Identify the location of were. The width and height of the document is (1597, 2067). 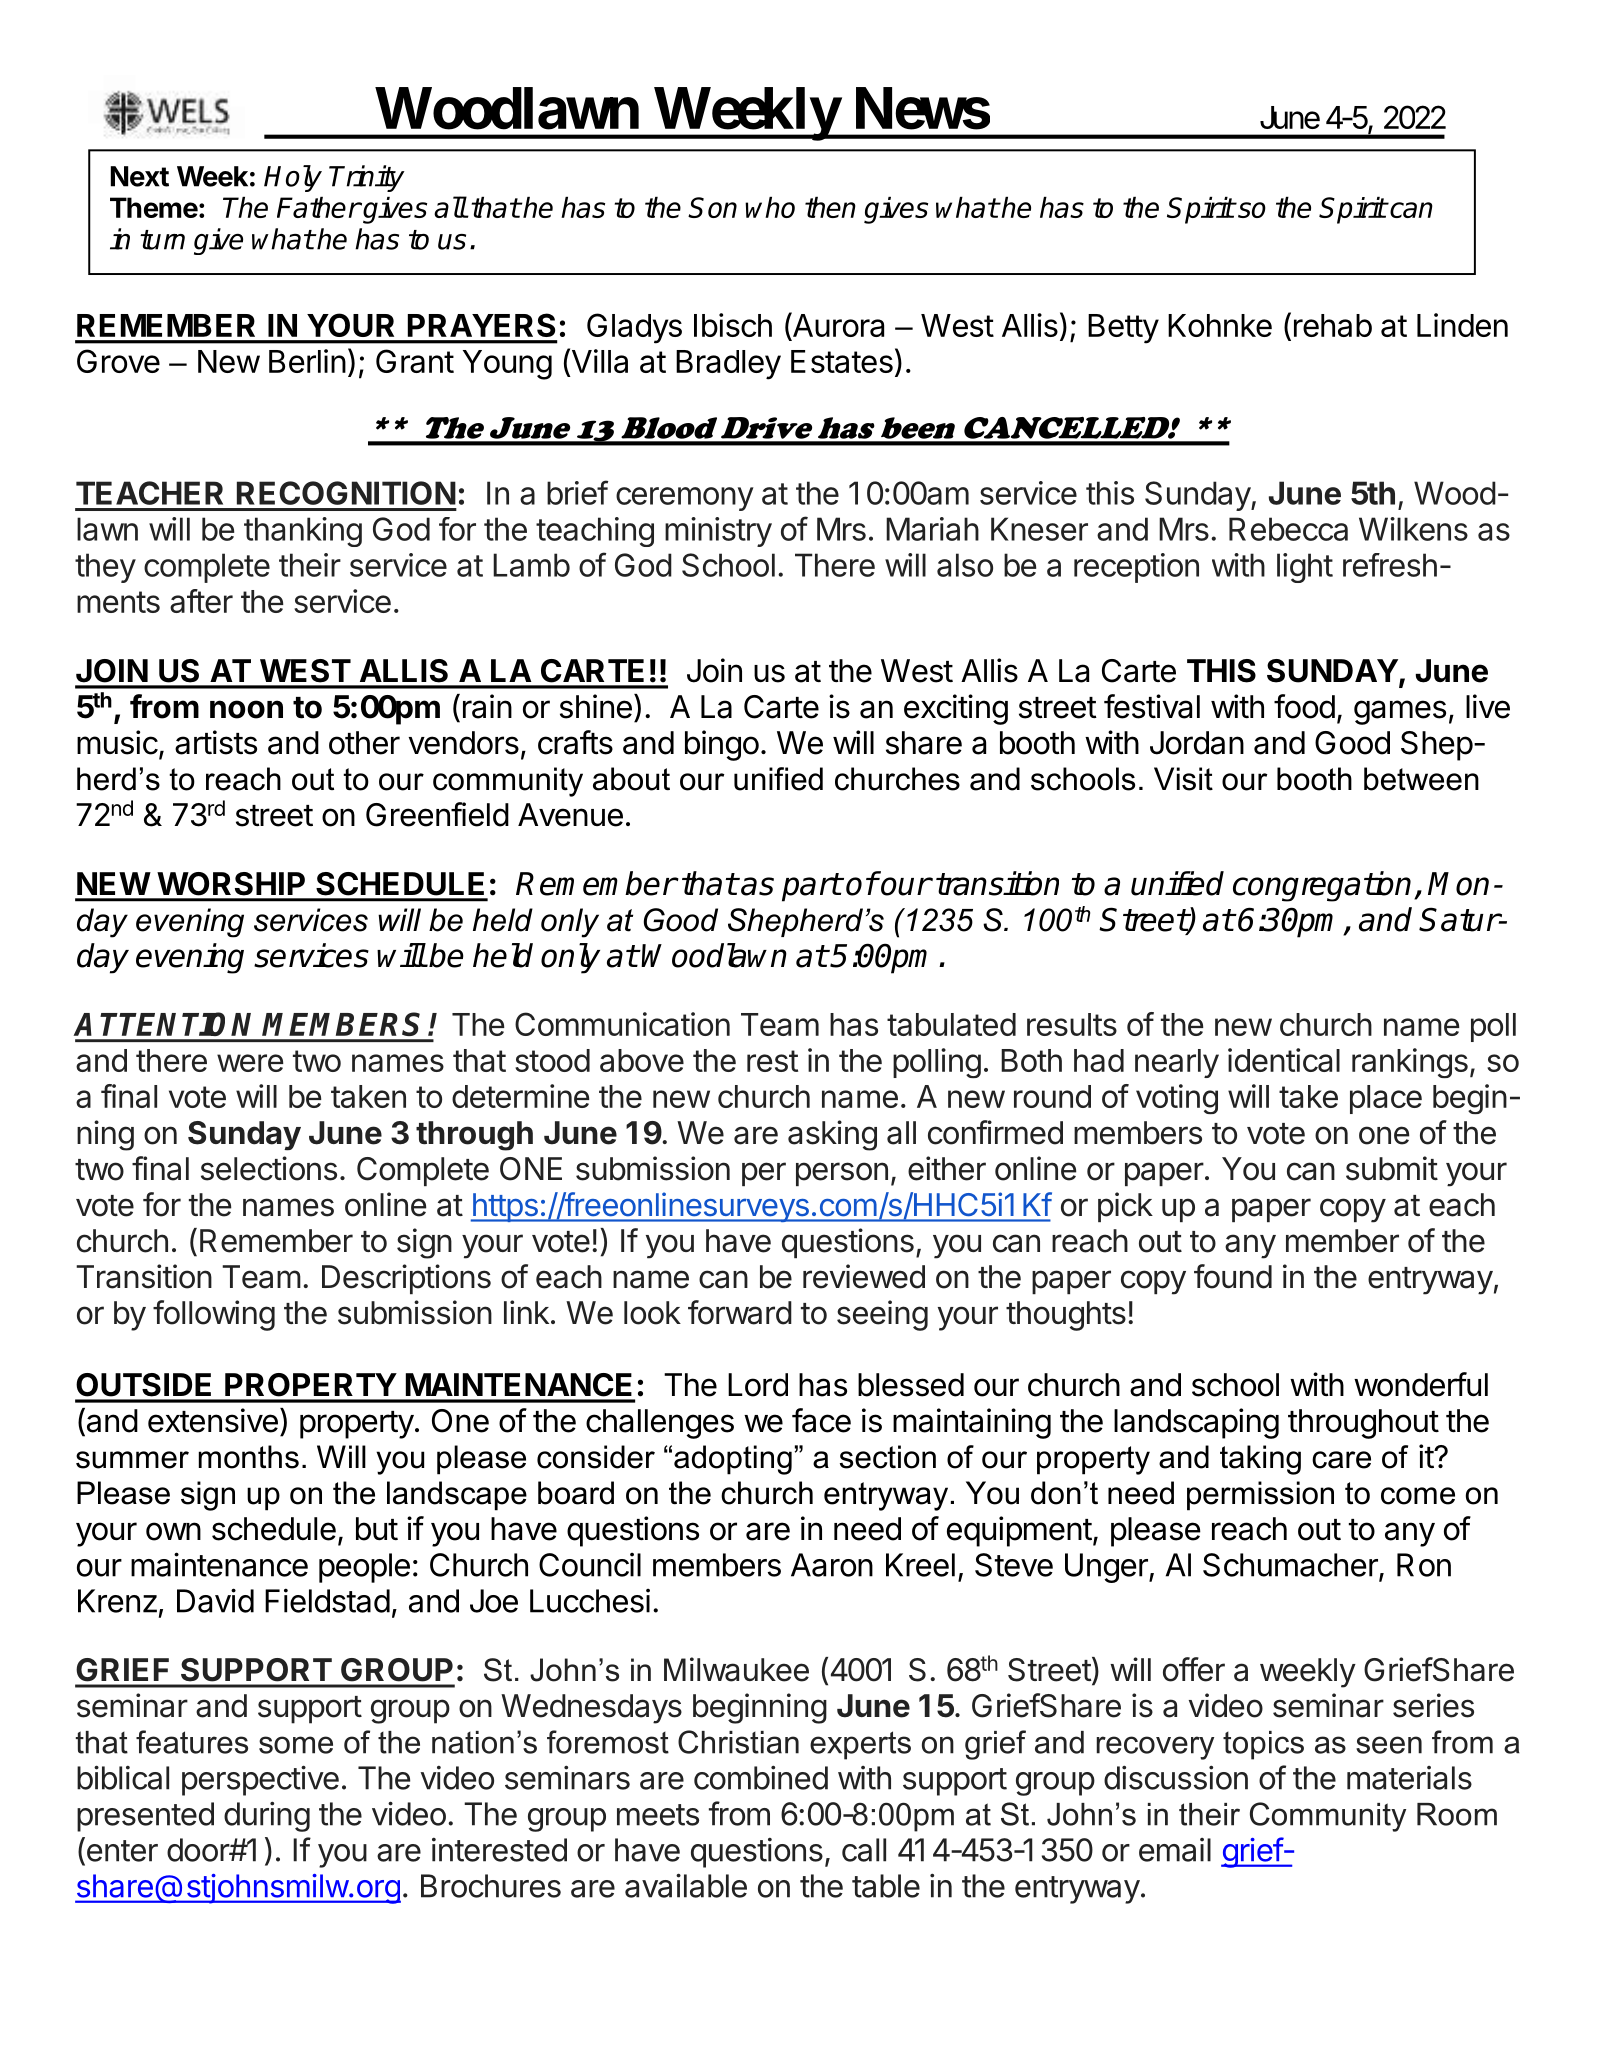
(250, 1063).
